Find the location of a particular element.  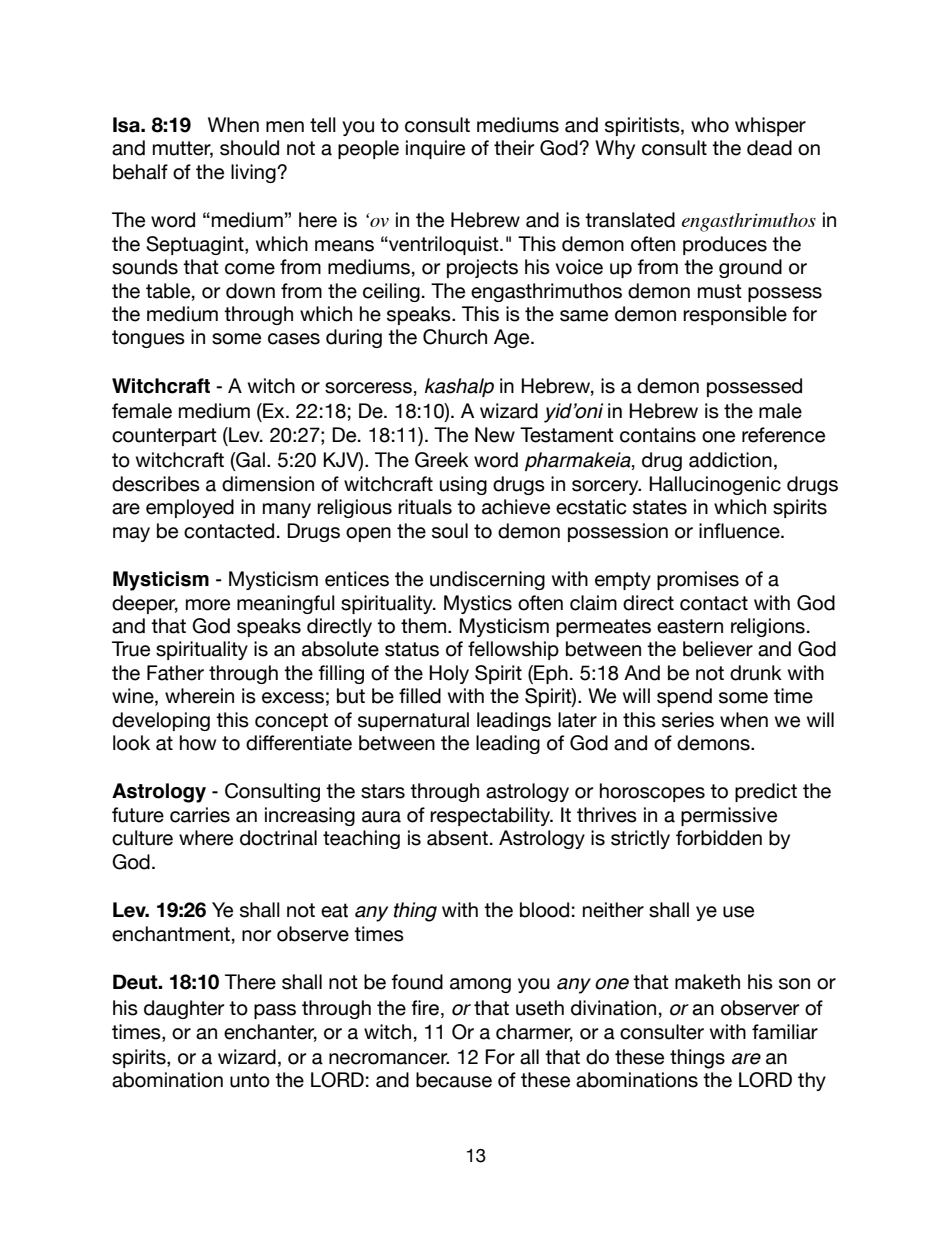

how is located at coordinates (198, 743).
